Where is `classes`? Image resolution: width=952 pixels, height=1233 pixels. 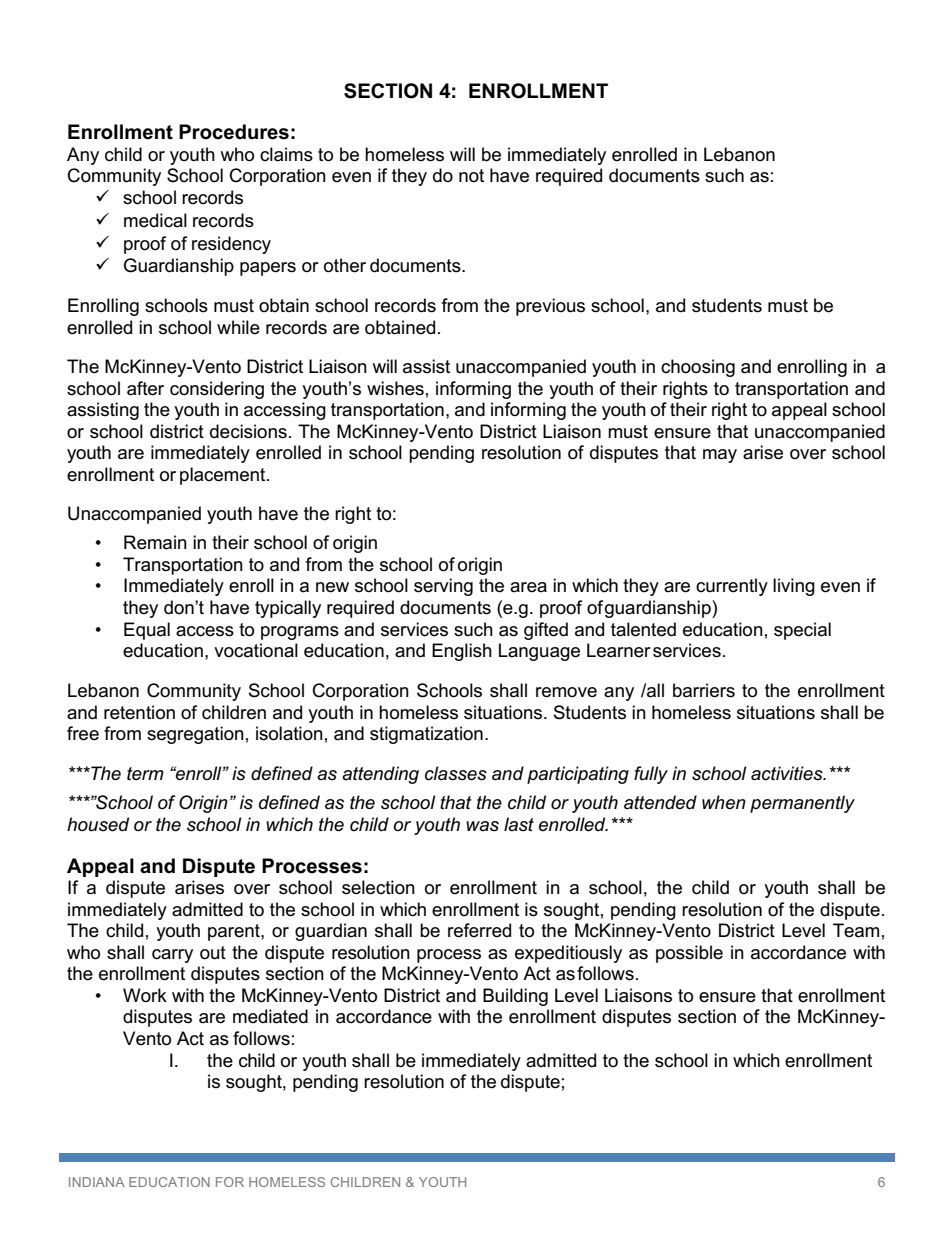
classes is located at coordinates (456, 773).
